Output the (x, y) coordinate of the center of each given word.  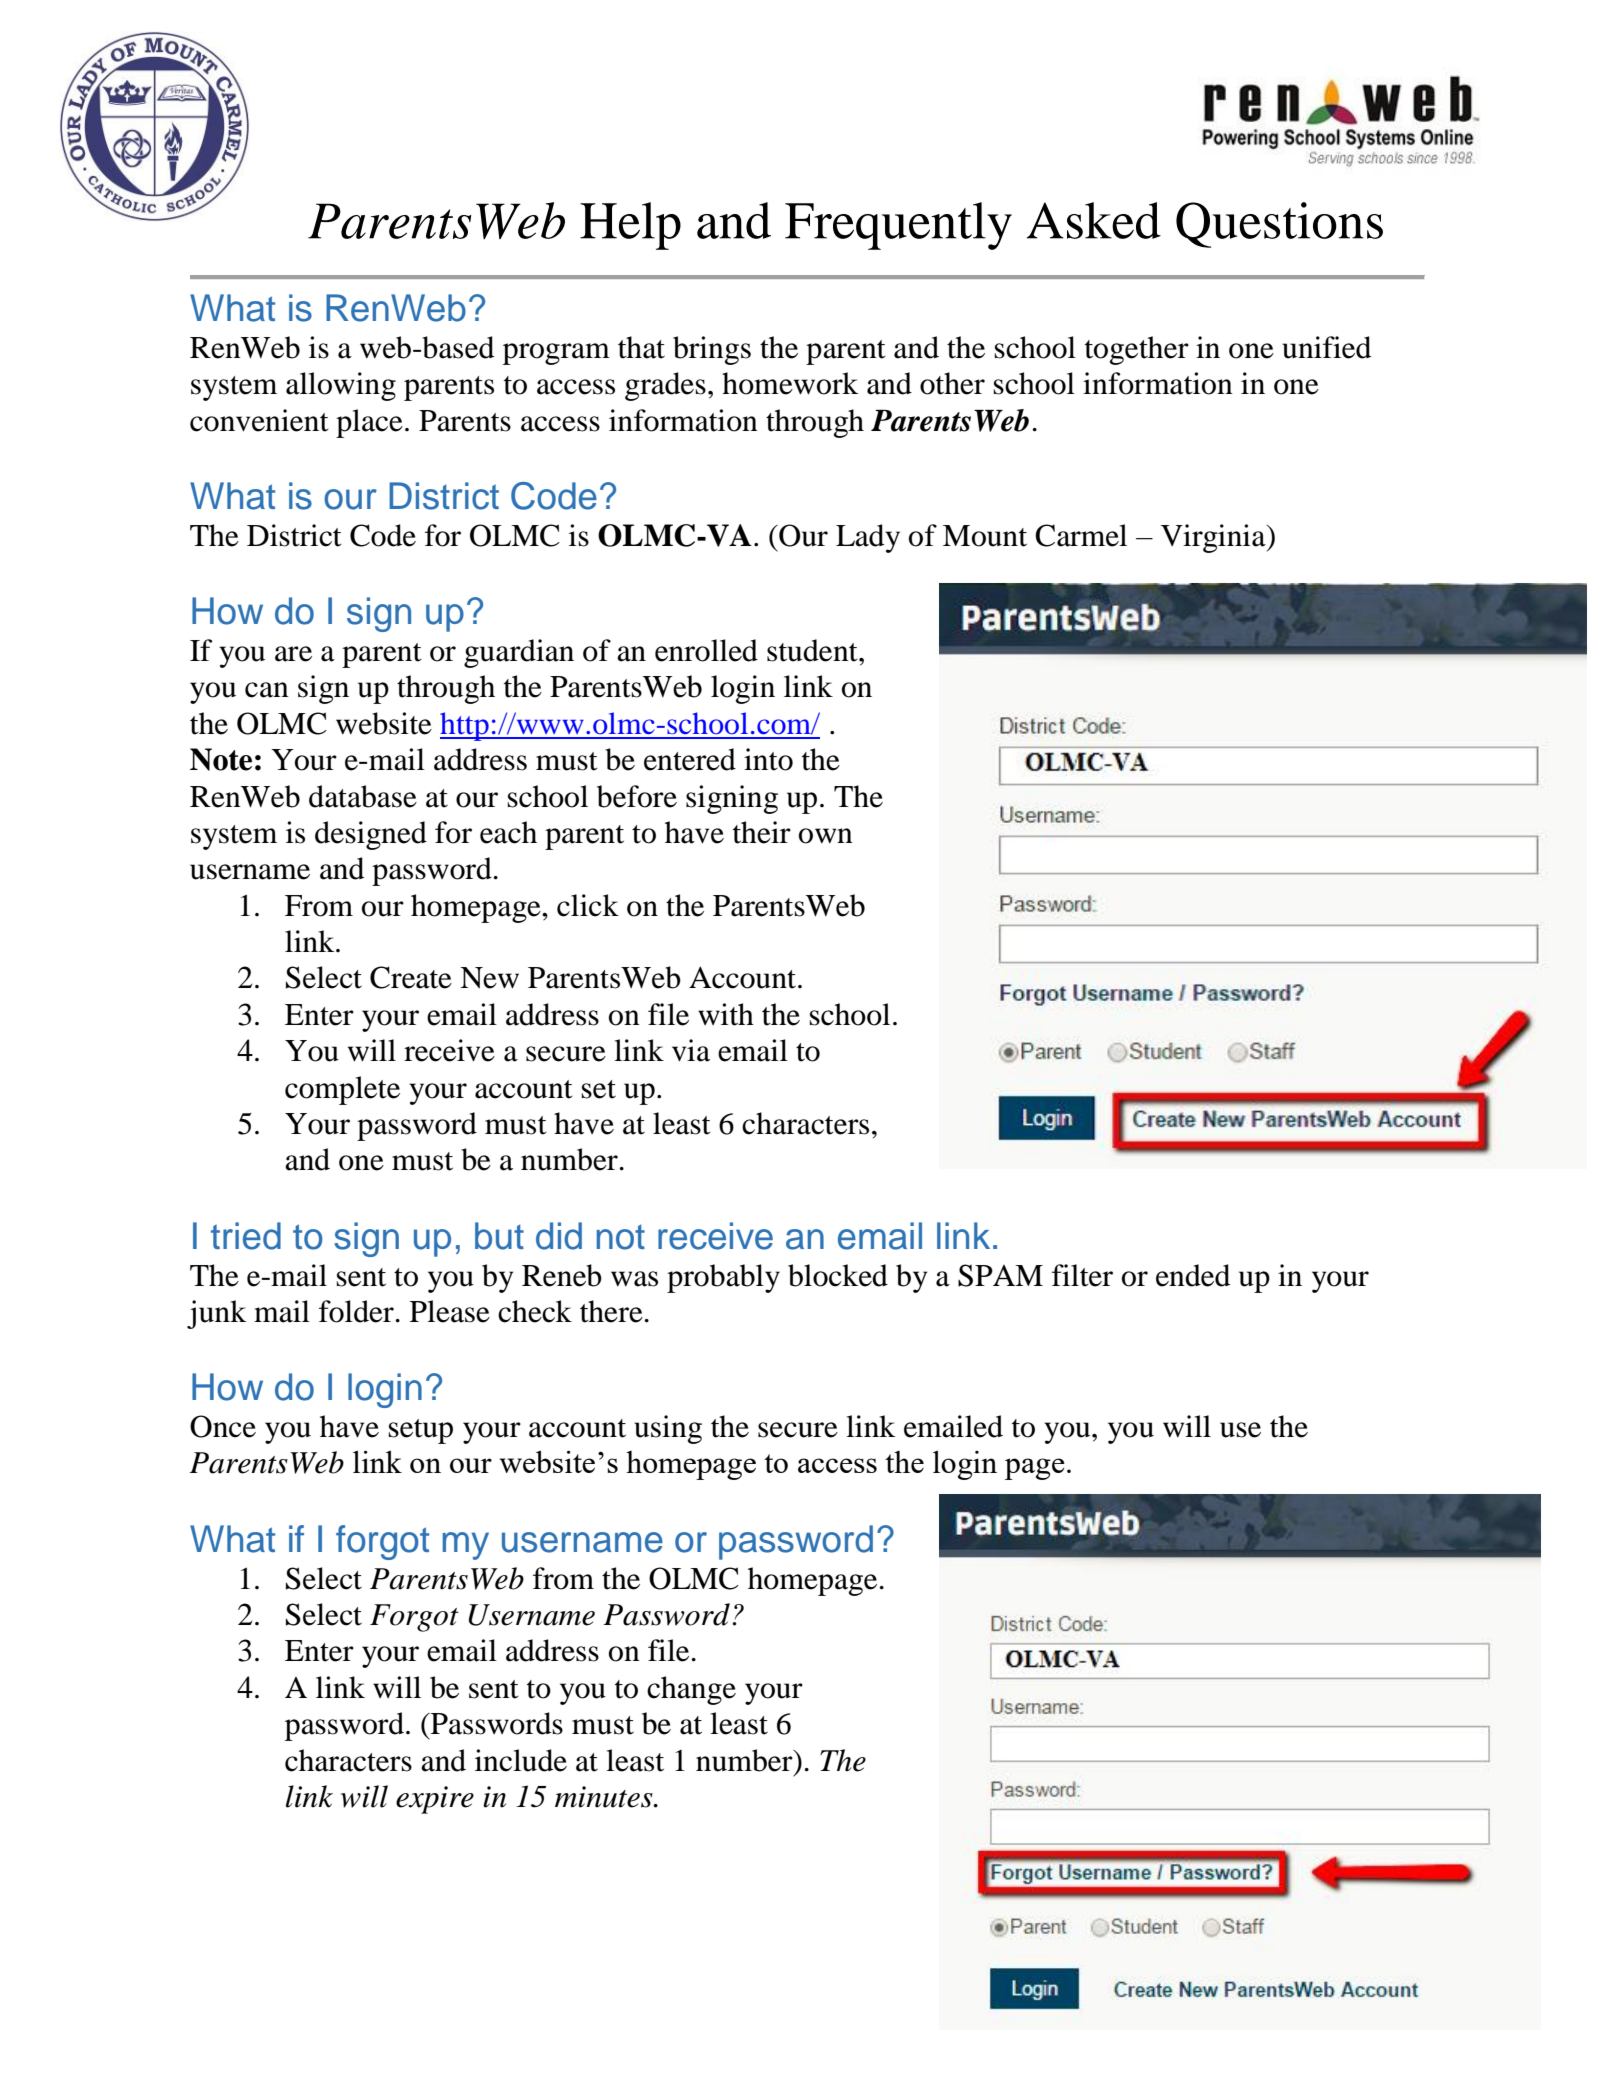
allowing (341, 386)
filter (1082, 1275)
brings (712, 350)
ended (1193, 1275)
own (826, 836)
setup (421, 1431)
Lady (868, 538)
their (762, 832)
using (668, 1429)
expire (435, 1800)
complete (342, 1090)
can (267, 690)
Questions (1279, 225)
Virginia (1214, 538)
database (363, 796)
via (691, 1050)
